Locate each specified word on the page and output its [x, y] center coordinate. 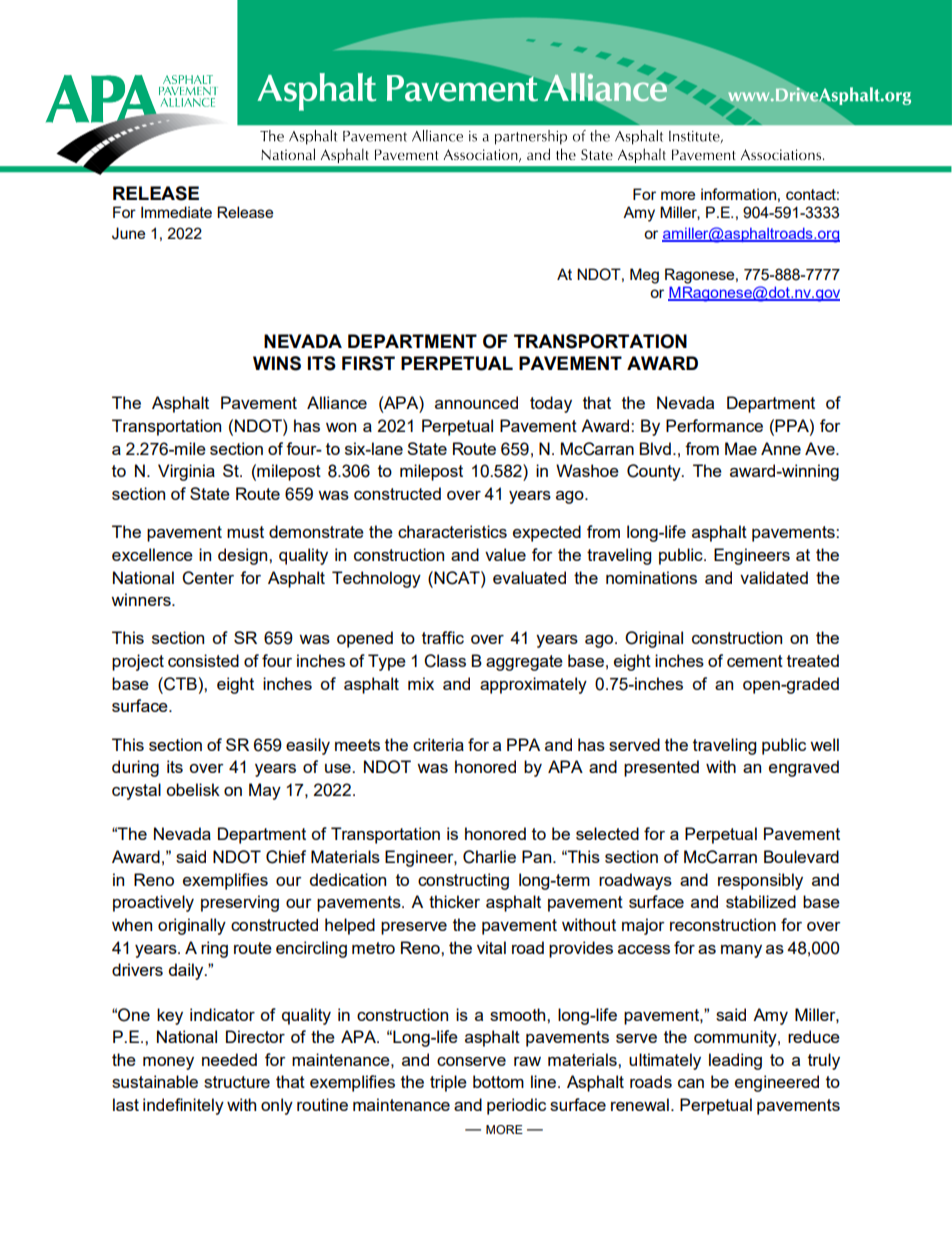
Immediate [176, 212]
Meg [644, 276]
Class [445, 661]
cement [755, 661]
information [738, 194]
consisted [203, 660]
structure [237, 1082]
